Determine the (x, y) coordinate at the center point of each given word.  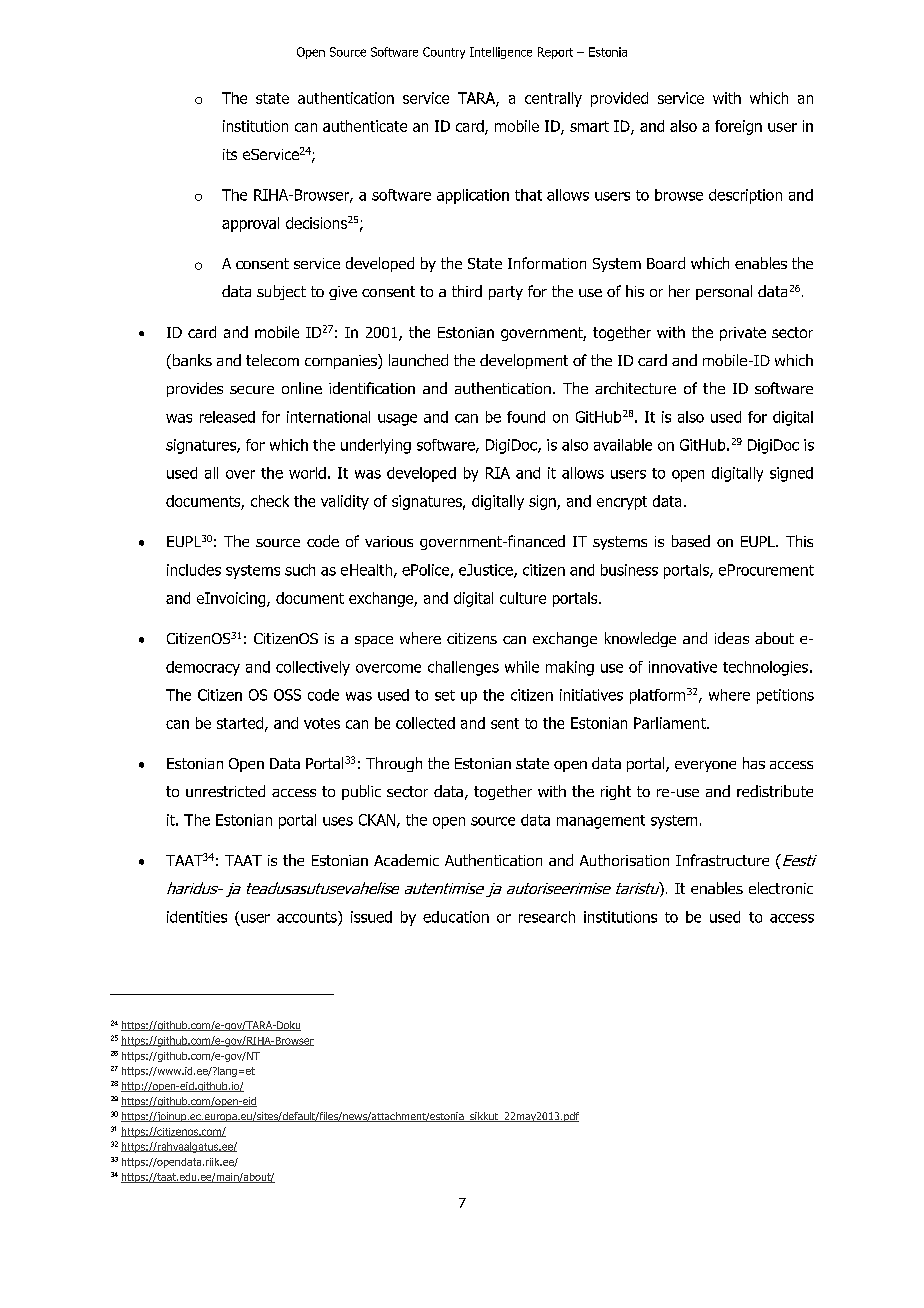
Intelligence (501, 53)
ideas (732, 638)
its (230, 154)
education (456, 917)
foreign (738, 127)
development (524, 361)
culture (523, 598)
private (743, 334)
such (300, 570)
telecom (272, 360)
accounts (308, 917)
